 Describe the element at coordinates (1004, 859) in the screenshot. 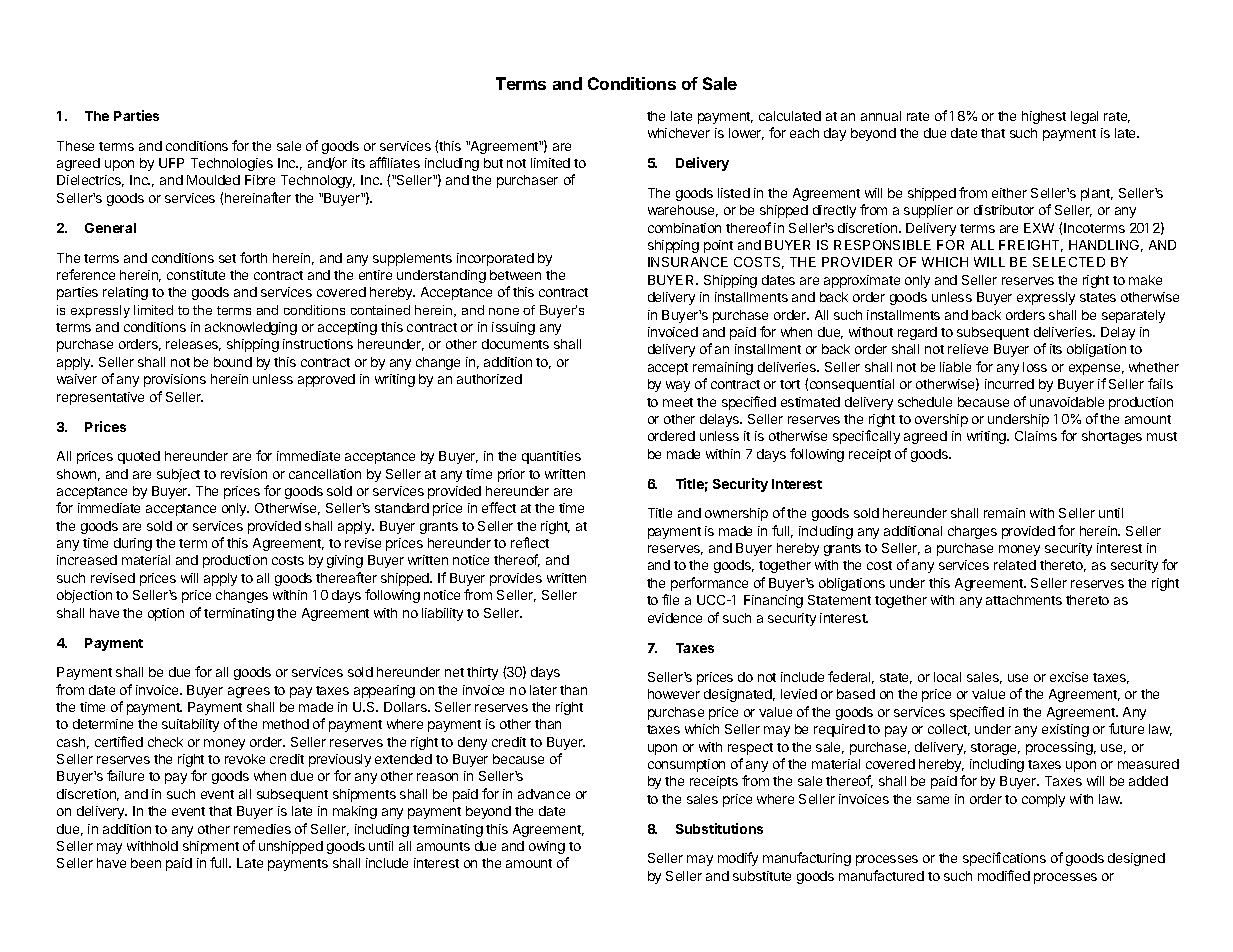

I see `specifications` at that location.
